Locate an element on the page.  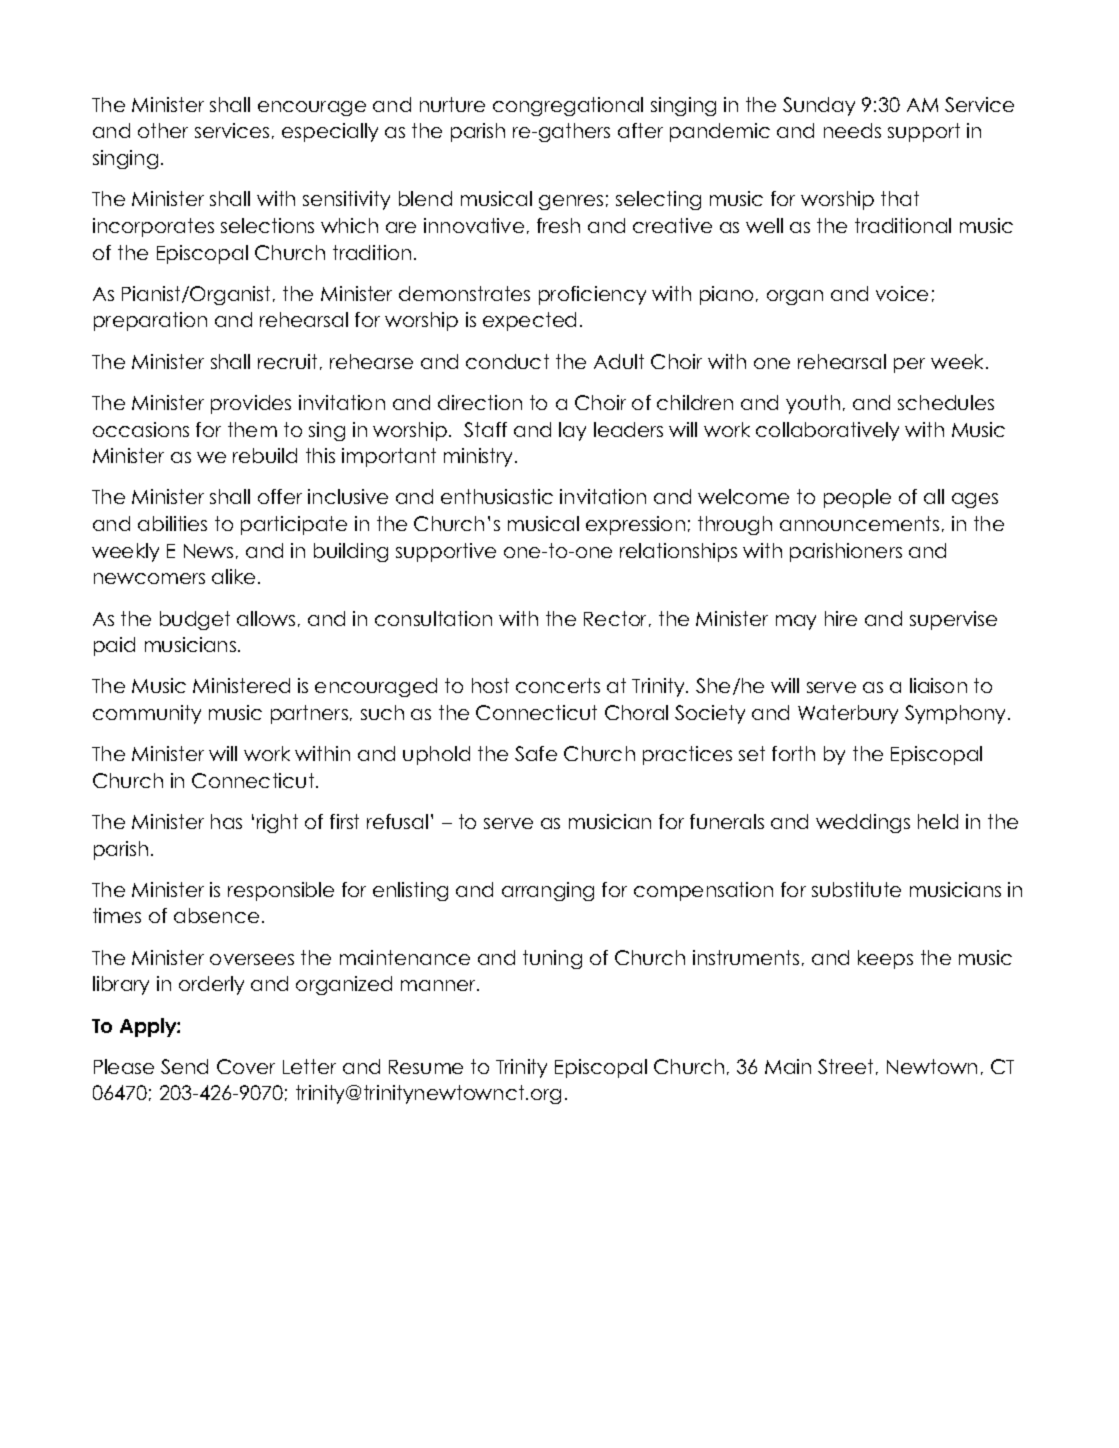
other is located at coordinates (163, 130).
